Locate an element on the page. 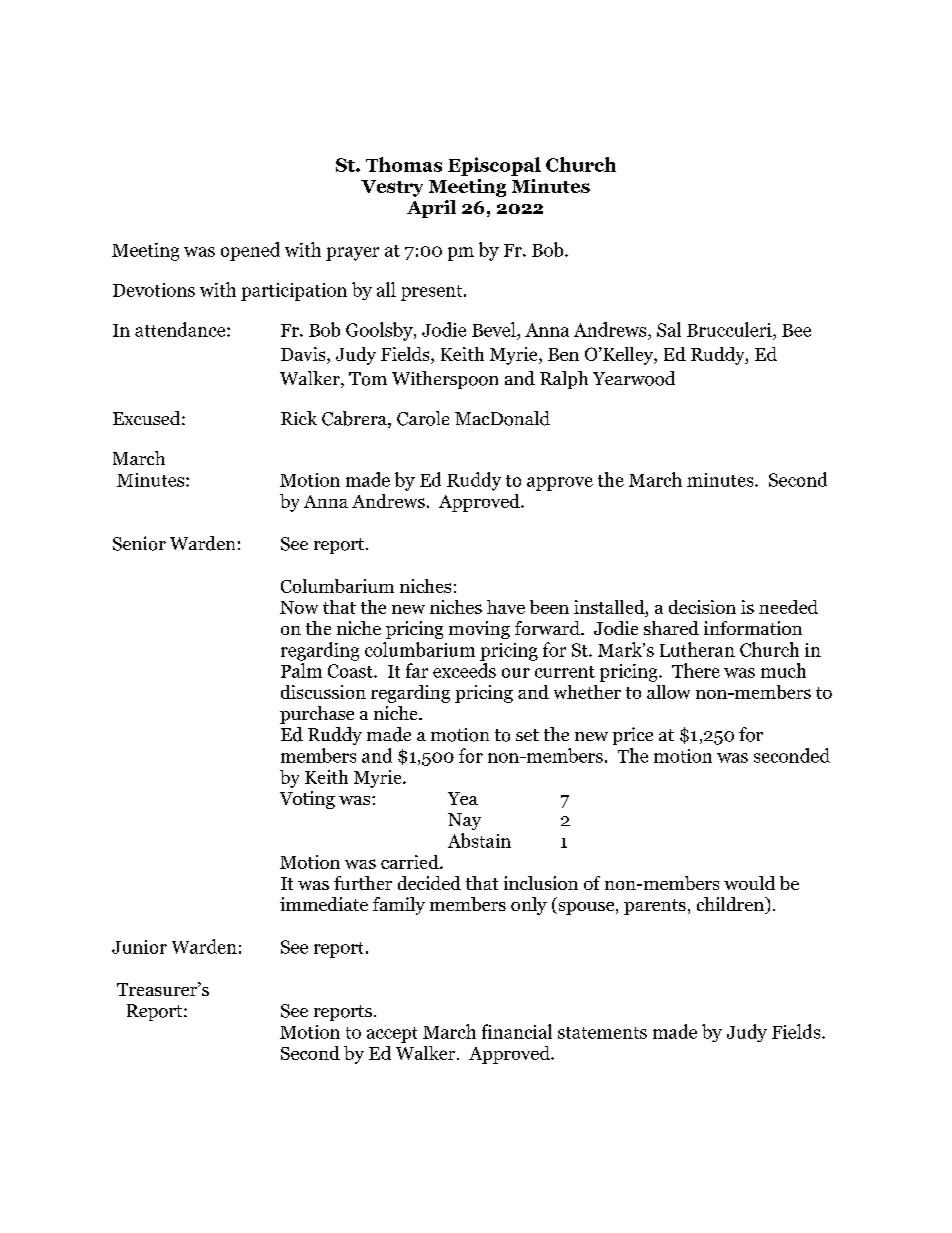 Image resolution: width=952 pixels, height=1233 pixels. would is located at coordinates (749, 883).
